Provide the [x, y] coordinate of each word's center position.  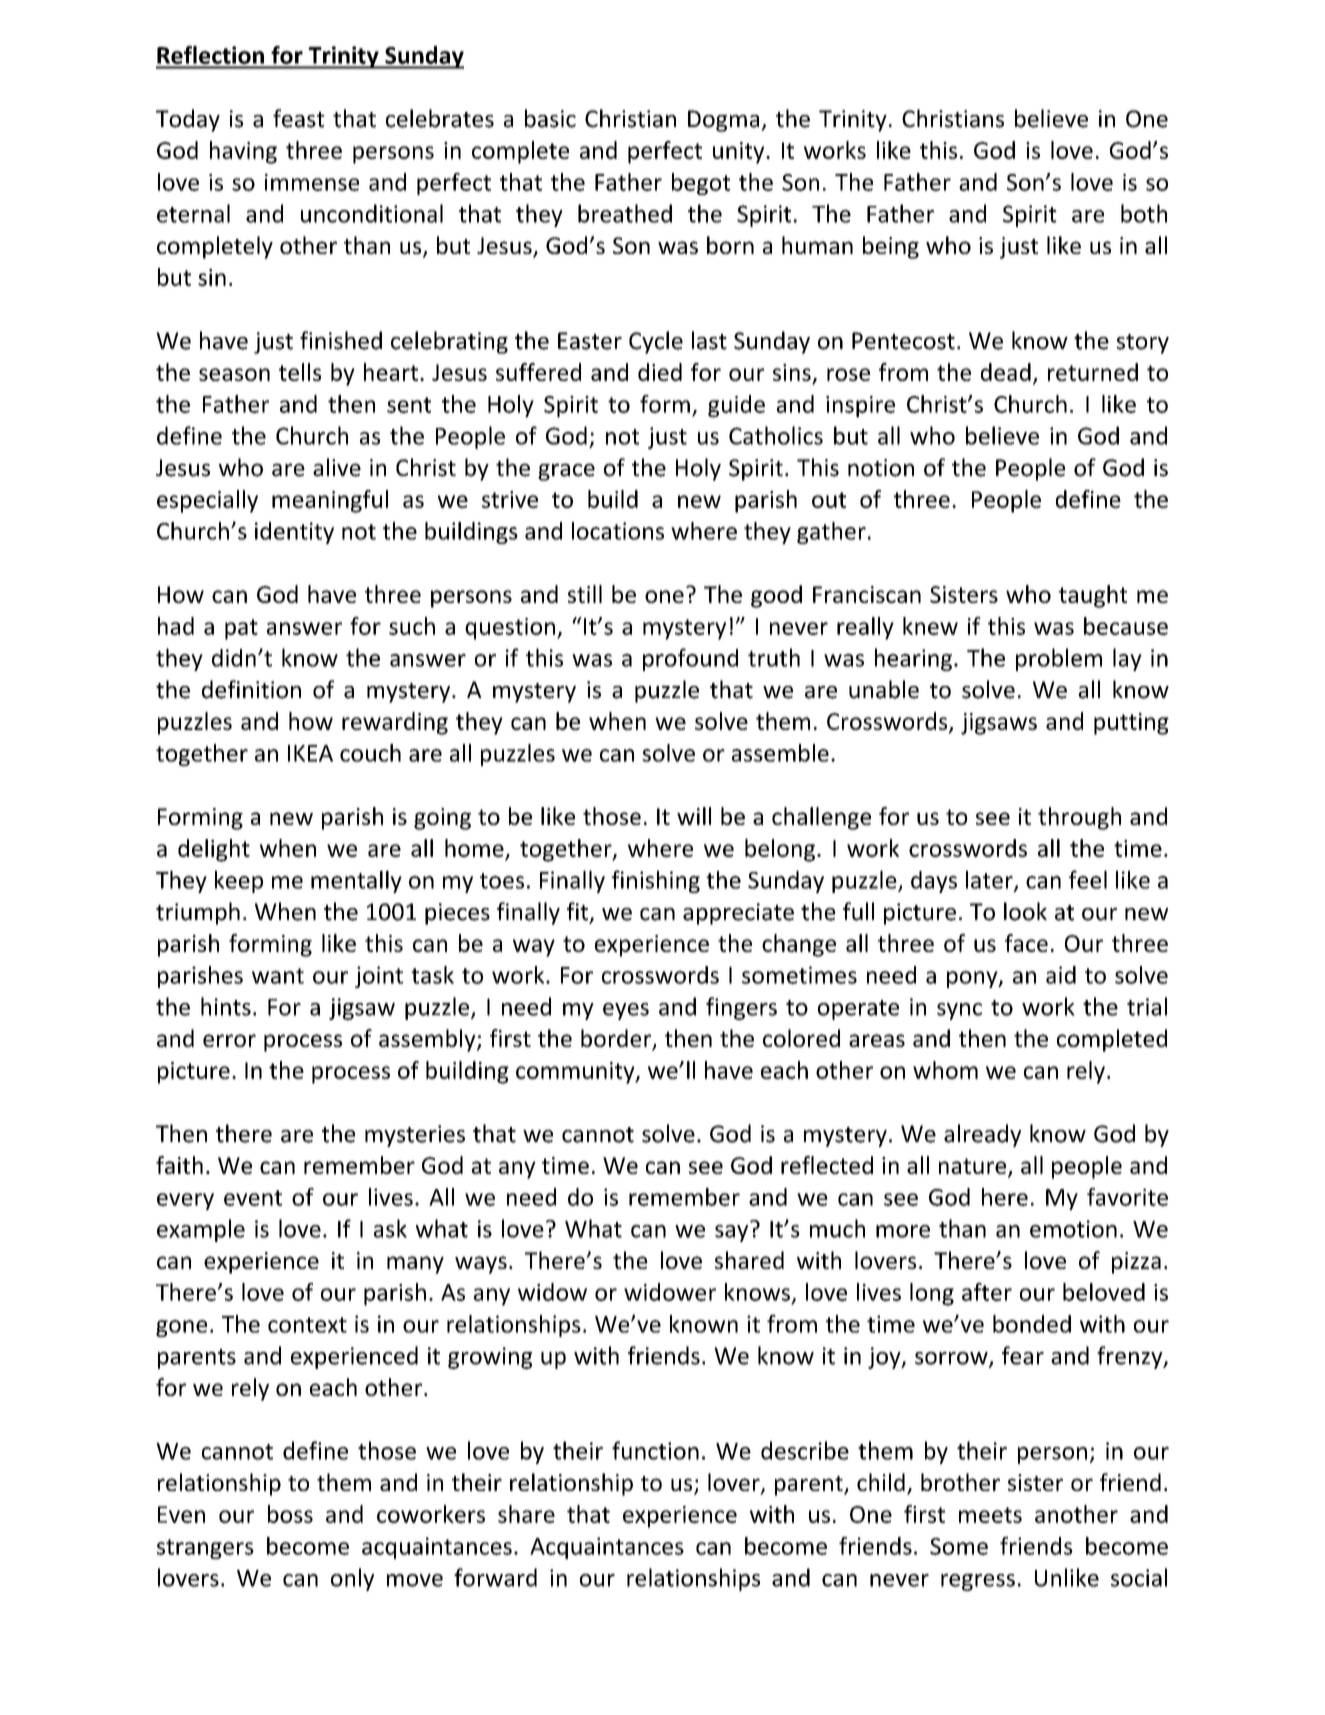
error [229, 1040]
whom [945, 1070]
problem [1059, 659]
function [655, 1450]
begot [701, 184]
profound [690, 659]
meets [990, 1515]
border [617, 1039]
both [1144, 213]
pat [241, 629]
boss [290, 1514]
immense [312, 182]
